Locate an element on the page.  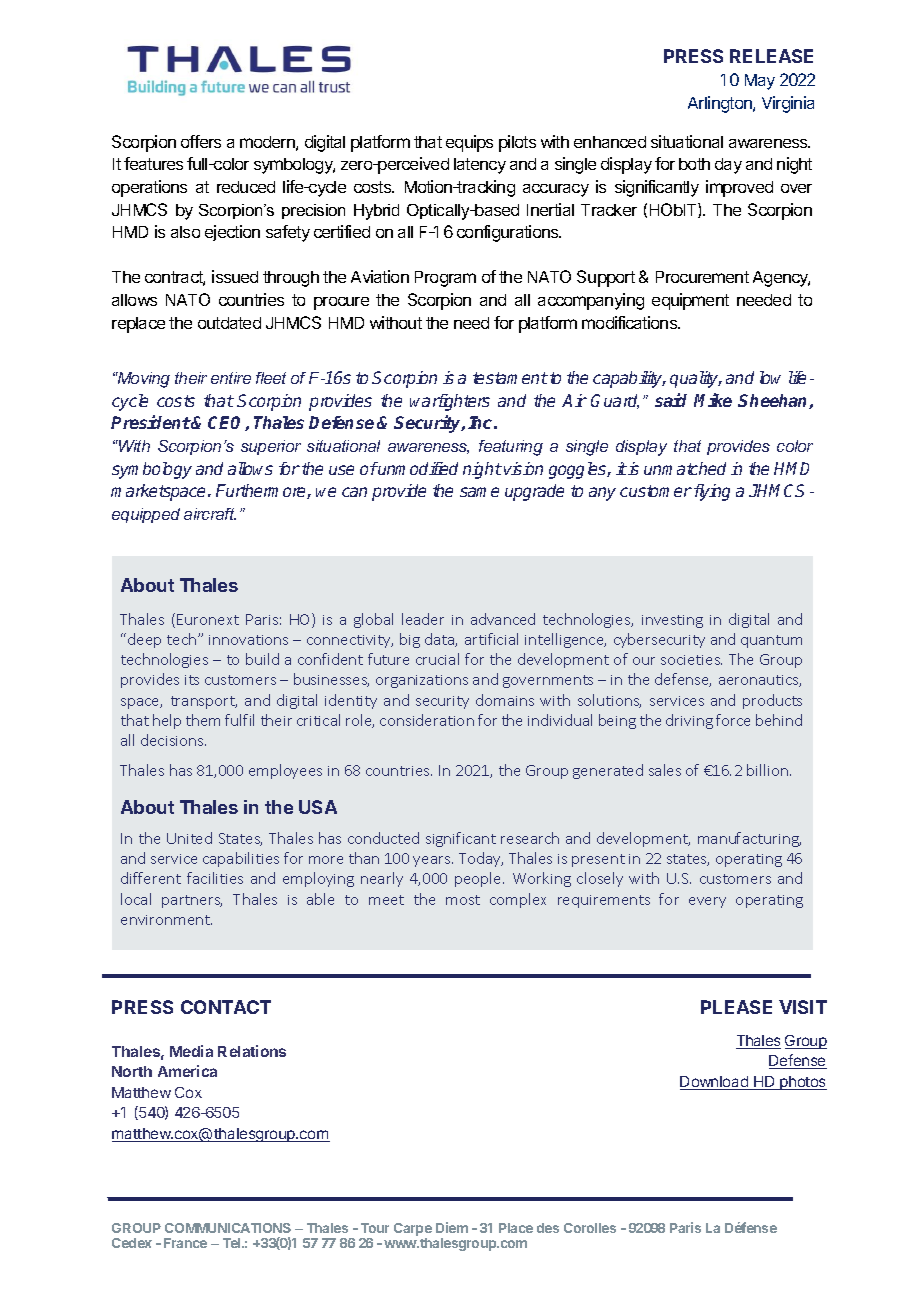
equips is located at coordinates (469, 143).
